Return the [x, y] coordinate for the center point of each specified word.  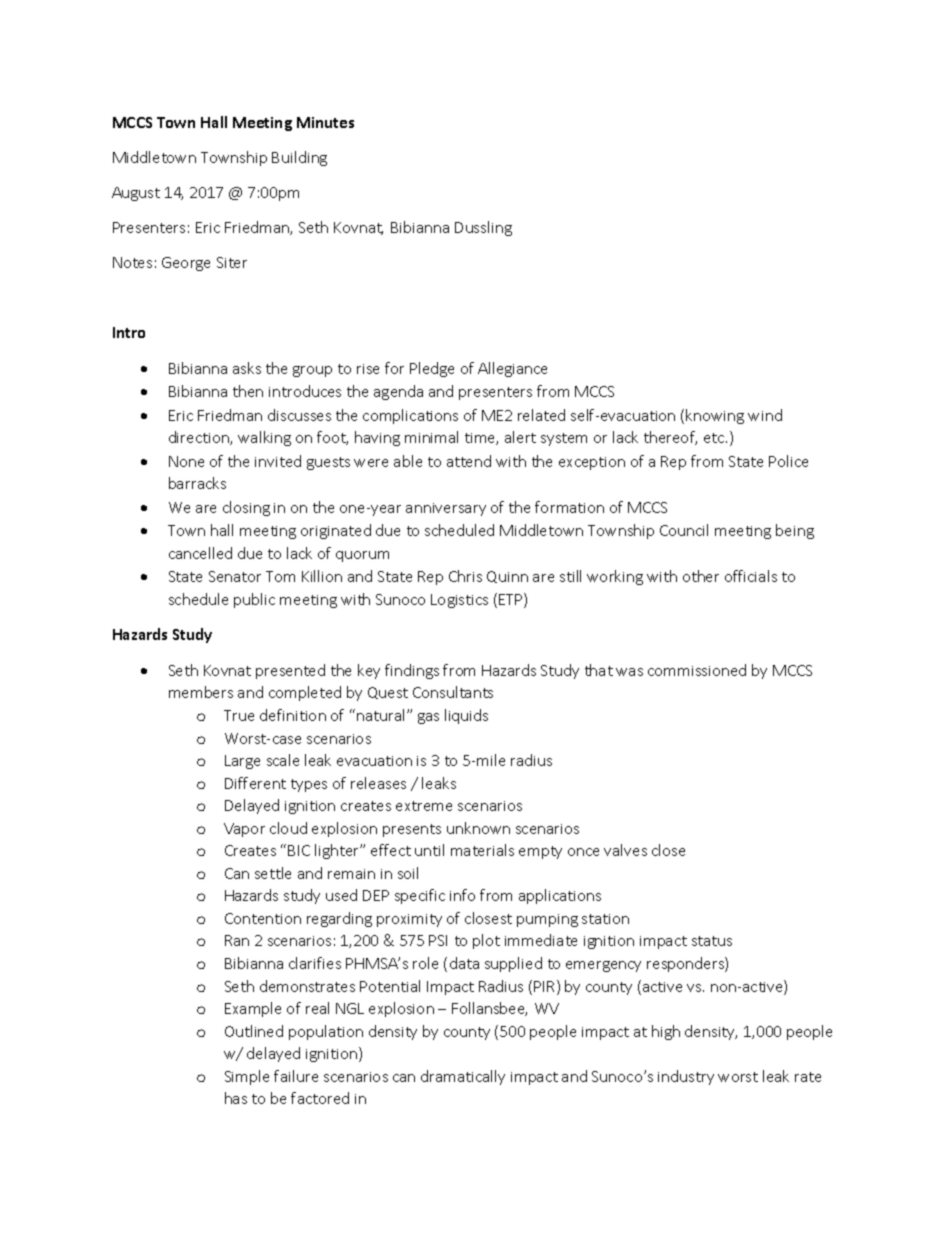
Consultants [453, 692]
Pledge [432, 369]
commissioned [697, 670]
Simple [247, 1077]
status [712, 941]
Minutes [325, 122]
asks [247, 368]
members [201, 692]
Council [684, 530]
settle [273, 873]
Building [299, 158]
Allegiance [512, 369]
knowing [715, 416]
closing [246, 508]
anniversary [446, 509]
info [462, 895]
